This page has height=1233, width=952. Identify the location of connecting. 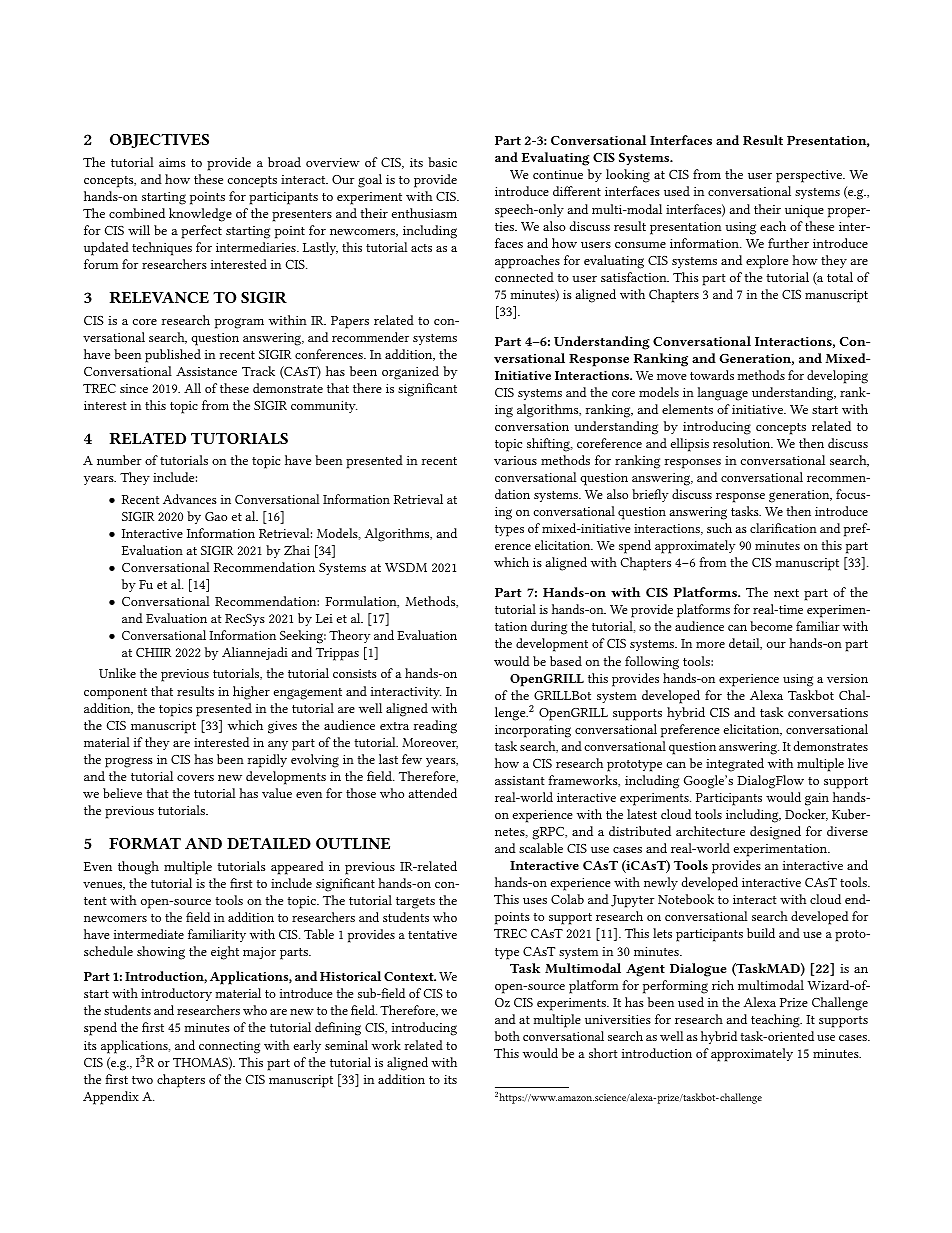
(229, 1047).
